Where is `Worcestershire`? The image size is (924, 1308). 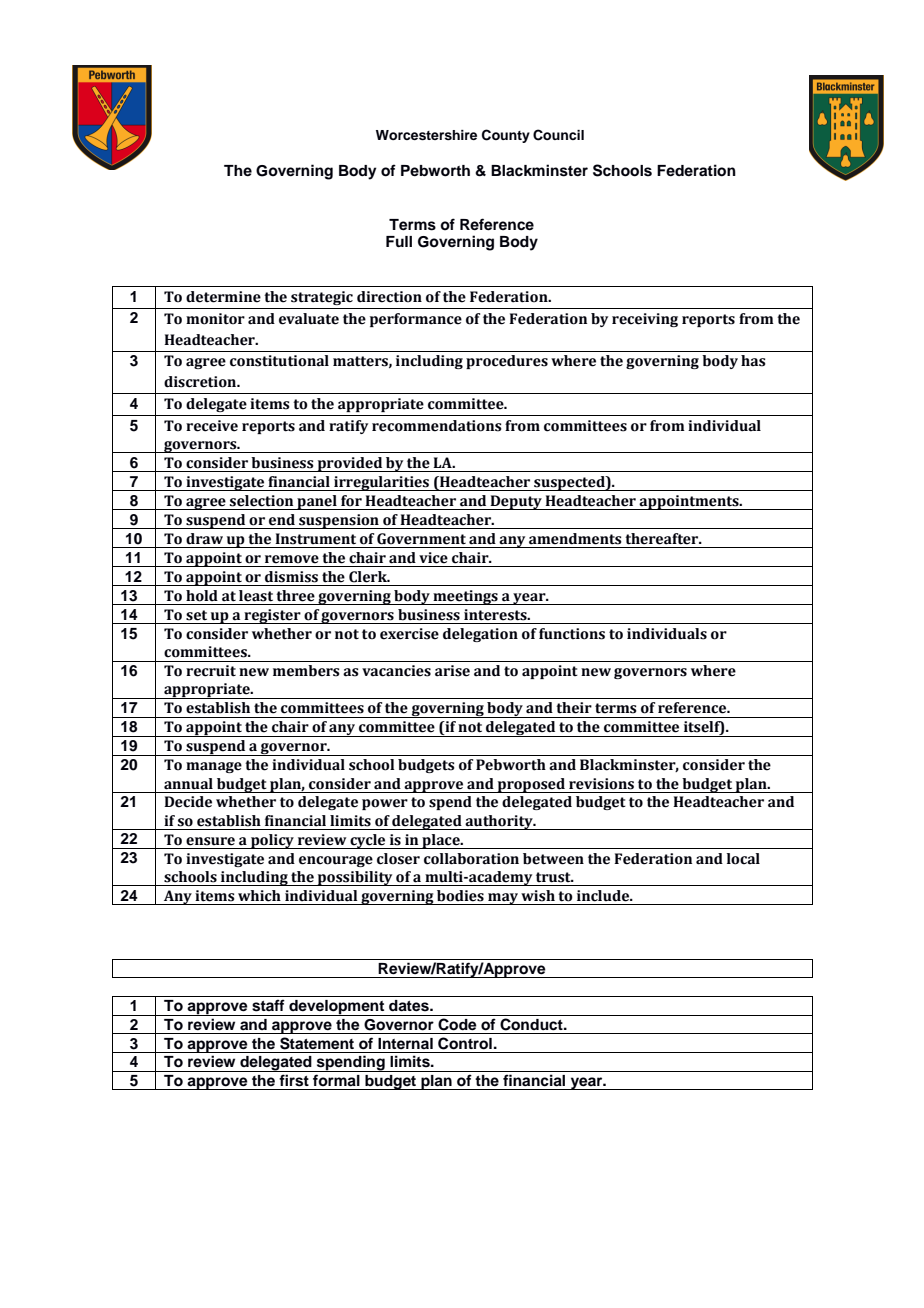
Worcestershire is located at coordinates (426, 135).
